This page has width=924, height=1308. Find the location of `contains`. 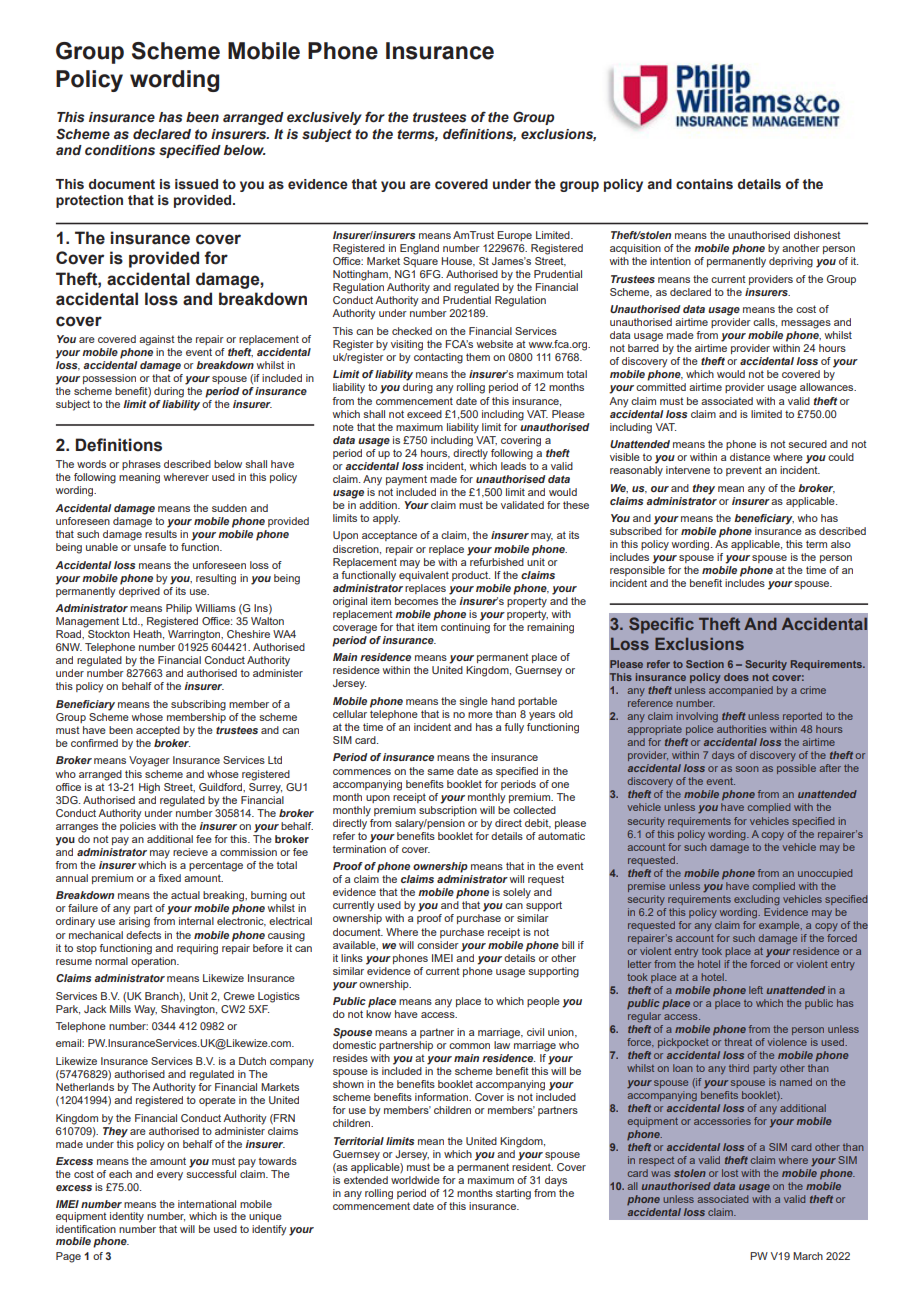

contains is located at coordinates (704, 184).
